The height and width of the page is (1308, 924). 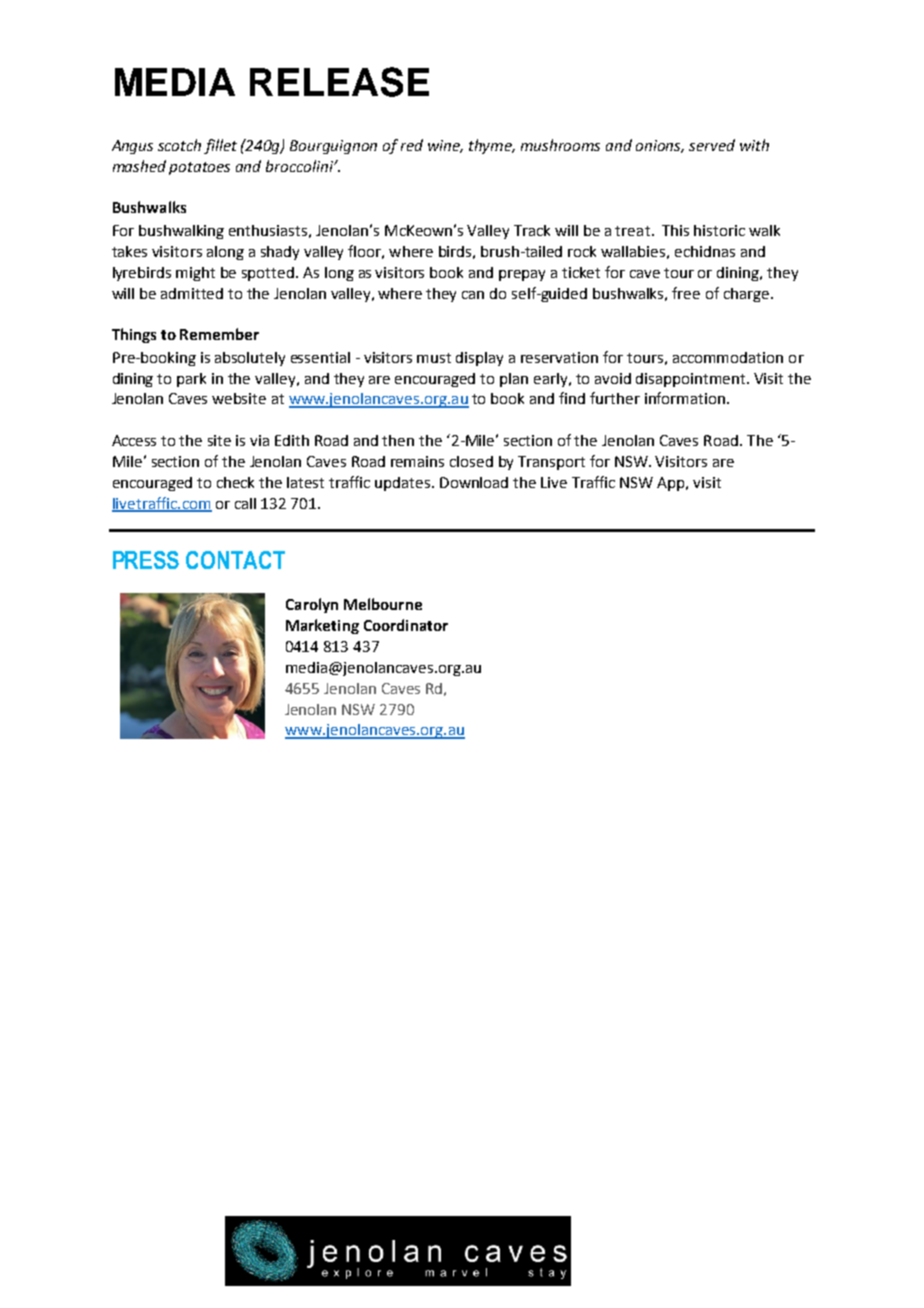 I want to click on via, so click(x=259, y=440).
